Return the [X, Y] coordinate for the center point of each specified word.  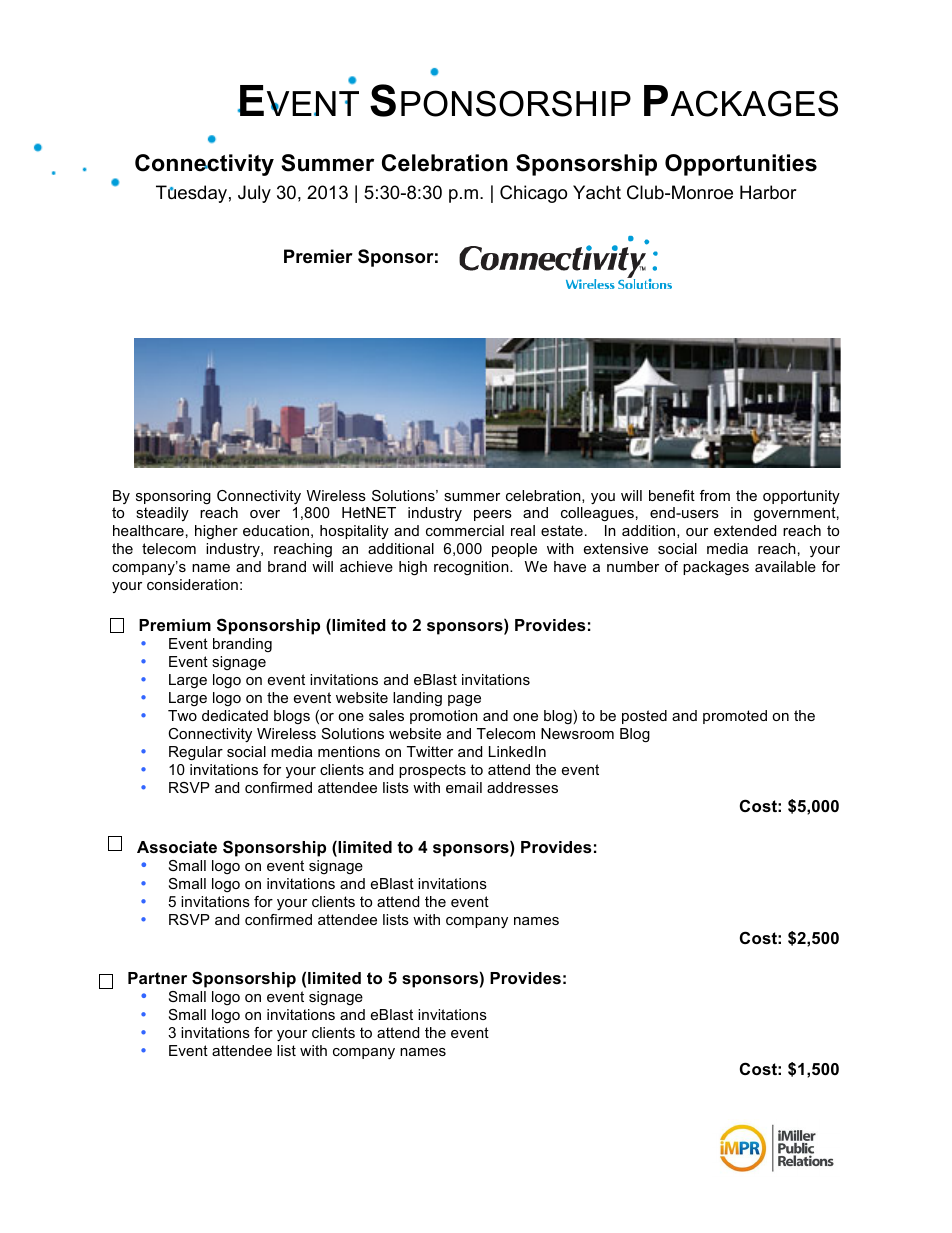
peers [493, 515]
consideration [192, 584]
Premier [318, 256]
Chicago [533, 194]
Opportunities [741, 165]
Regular [196, 753]
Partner [157, 978]
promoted [735, 717]
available [785, 566]
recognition [472, 568]
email [464, 787]
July [254, 194]
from [715, 495]
